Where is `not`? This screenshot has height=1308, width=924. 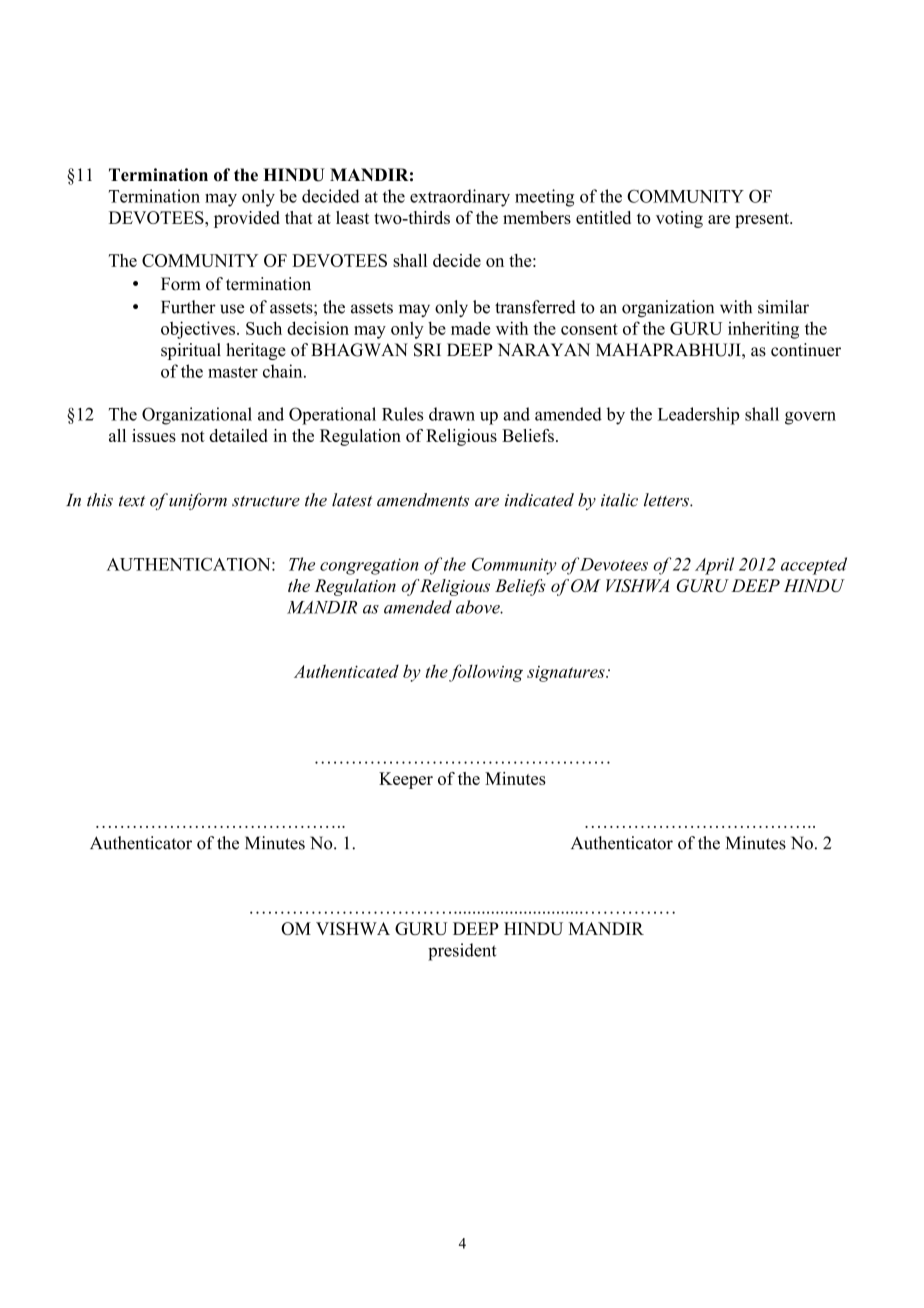 not is located at coordinates (193, 436).
